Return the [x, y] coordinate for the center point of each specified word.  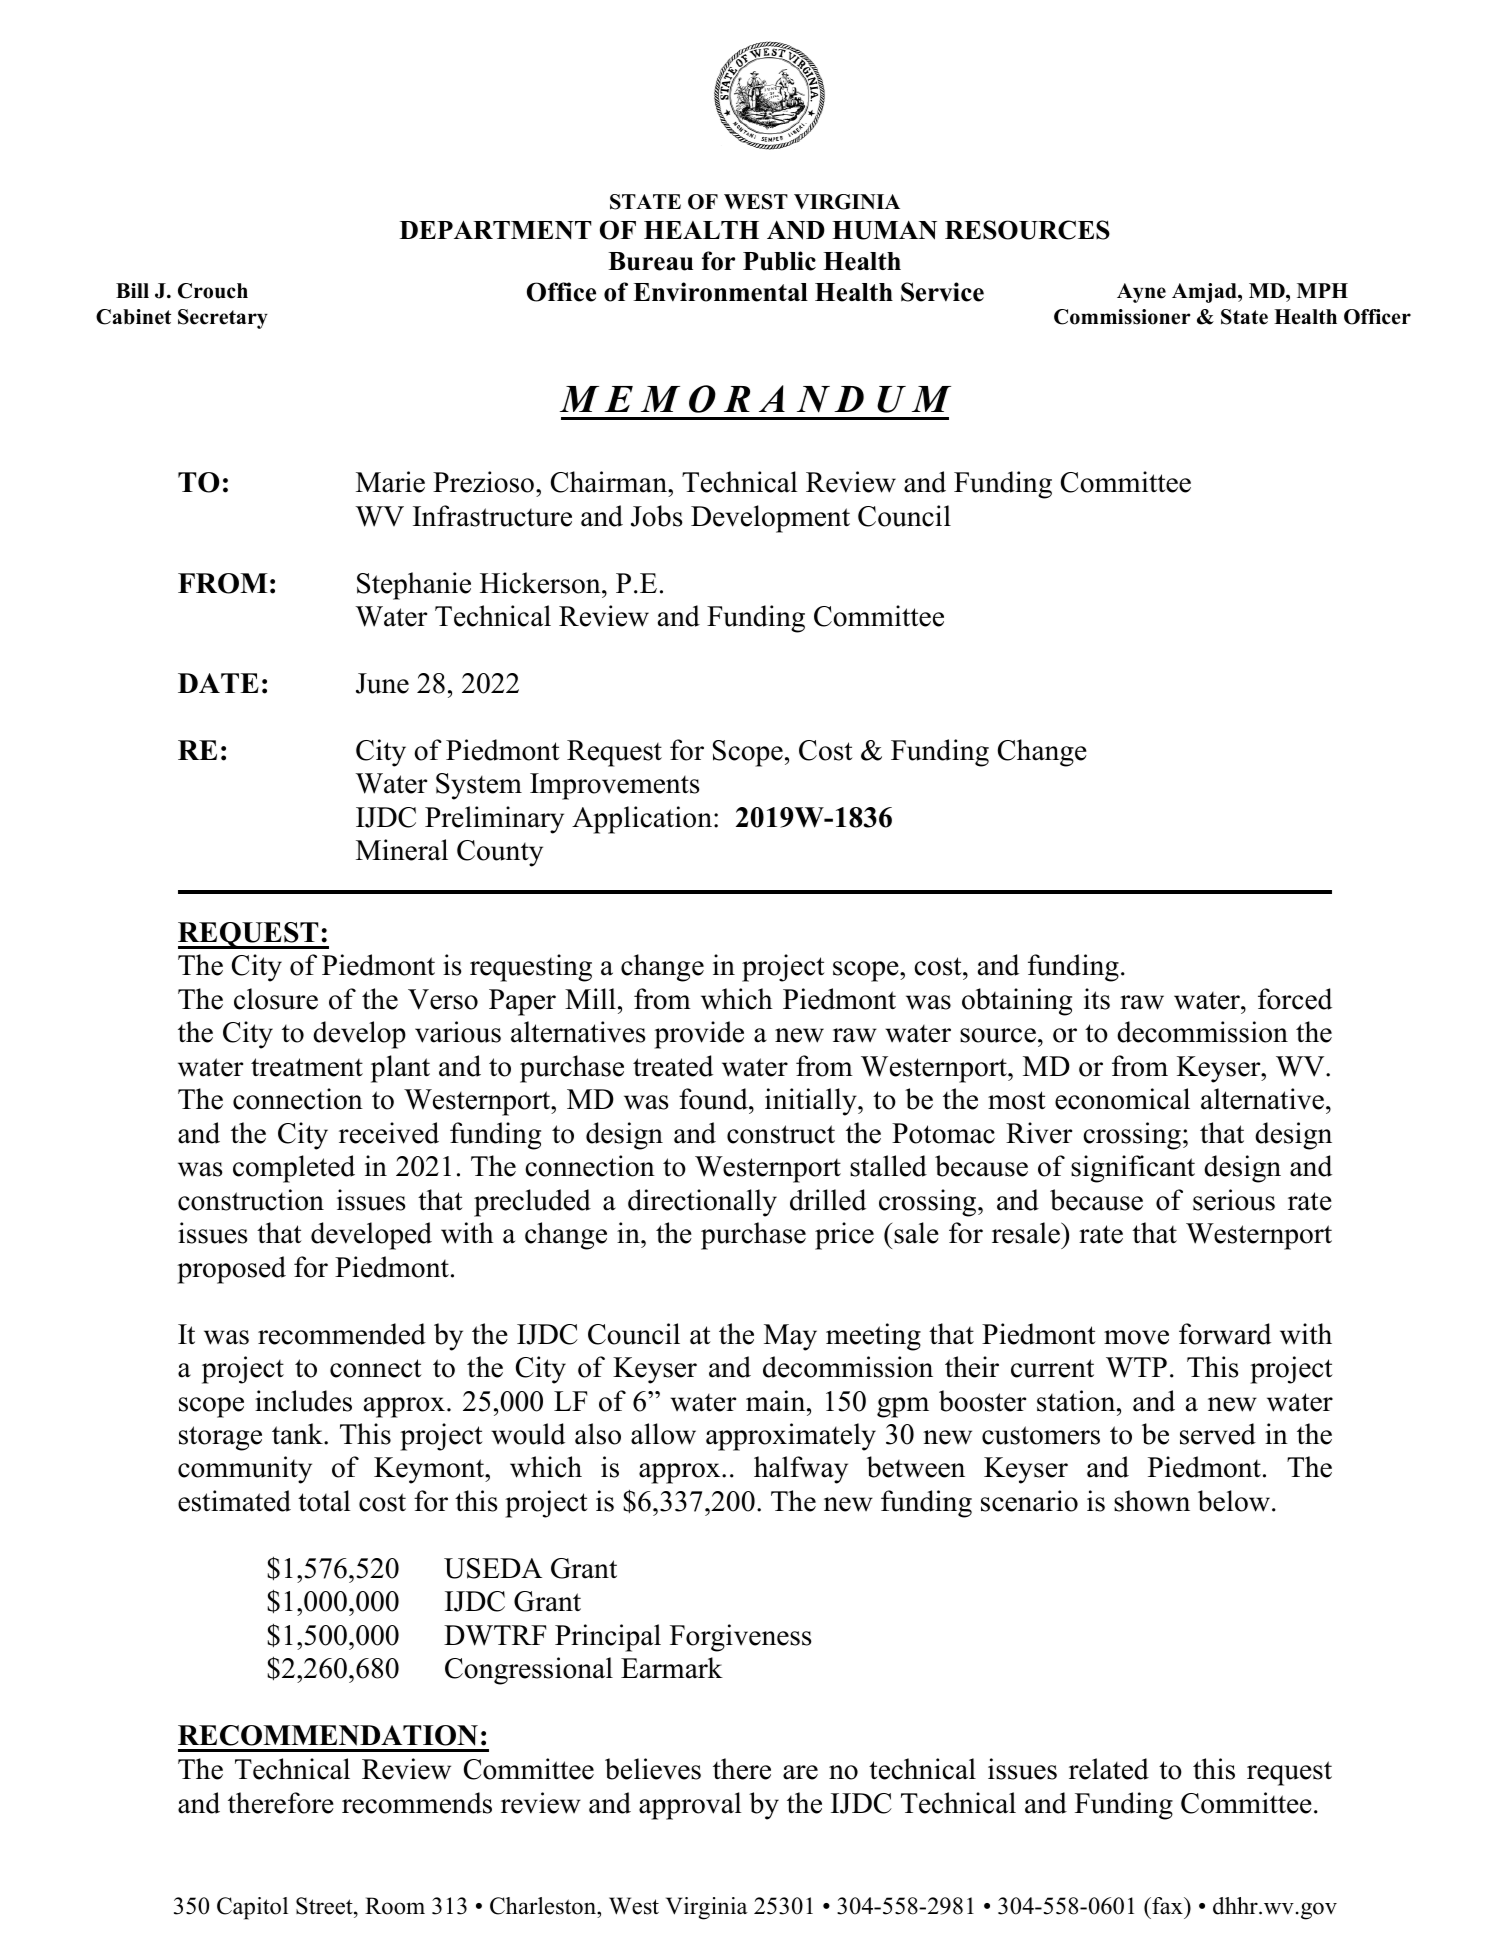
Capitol [252, 1908]
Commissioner [1122, 317]
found [714, 1099]
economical [1122, 1099]
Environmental [720, 292]
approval [690, 1806]
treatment [307, 1067]
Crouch [213, 291]
